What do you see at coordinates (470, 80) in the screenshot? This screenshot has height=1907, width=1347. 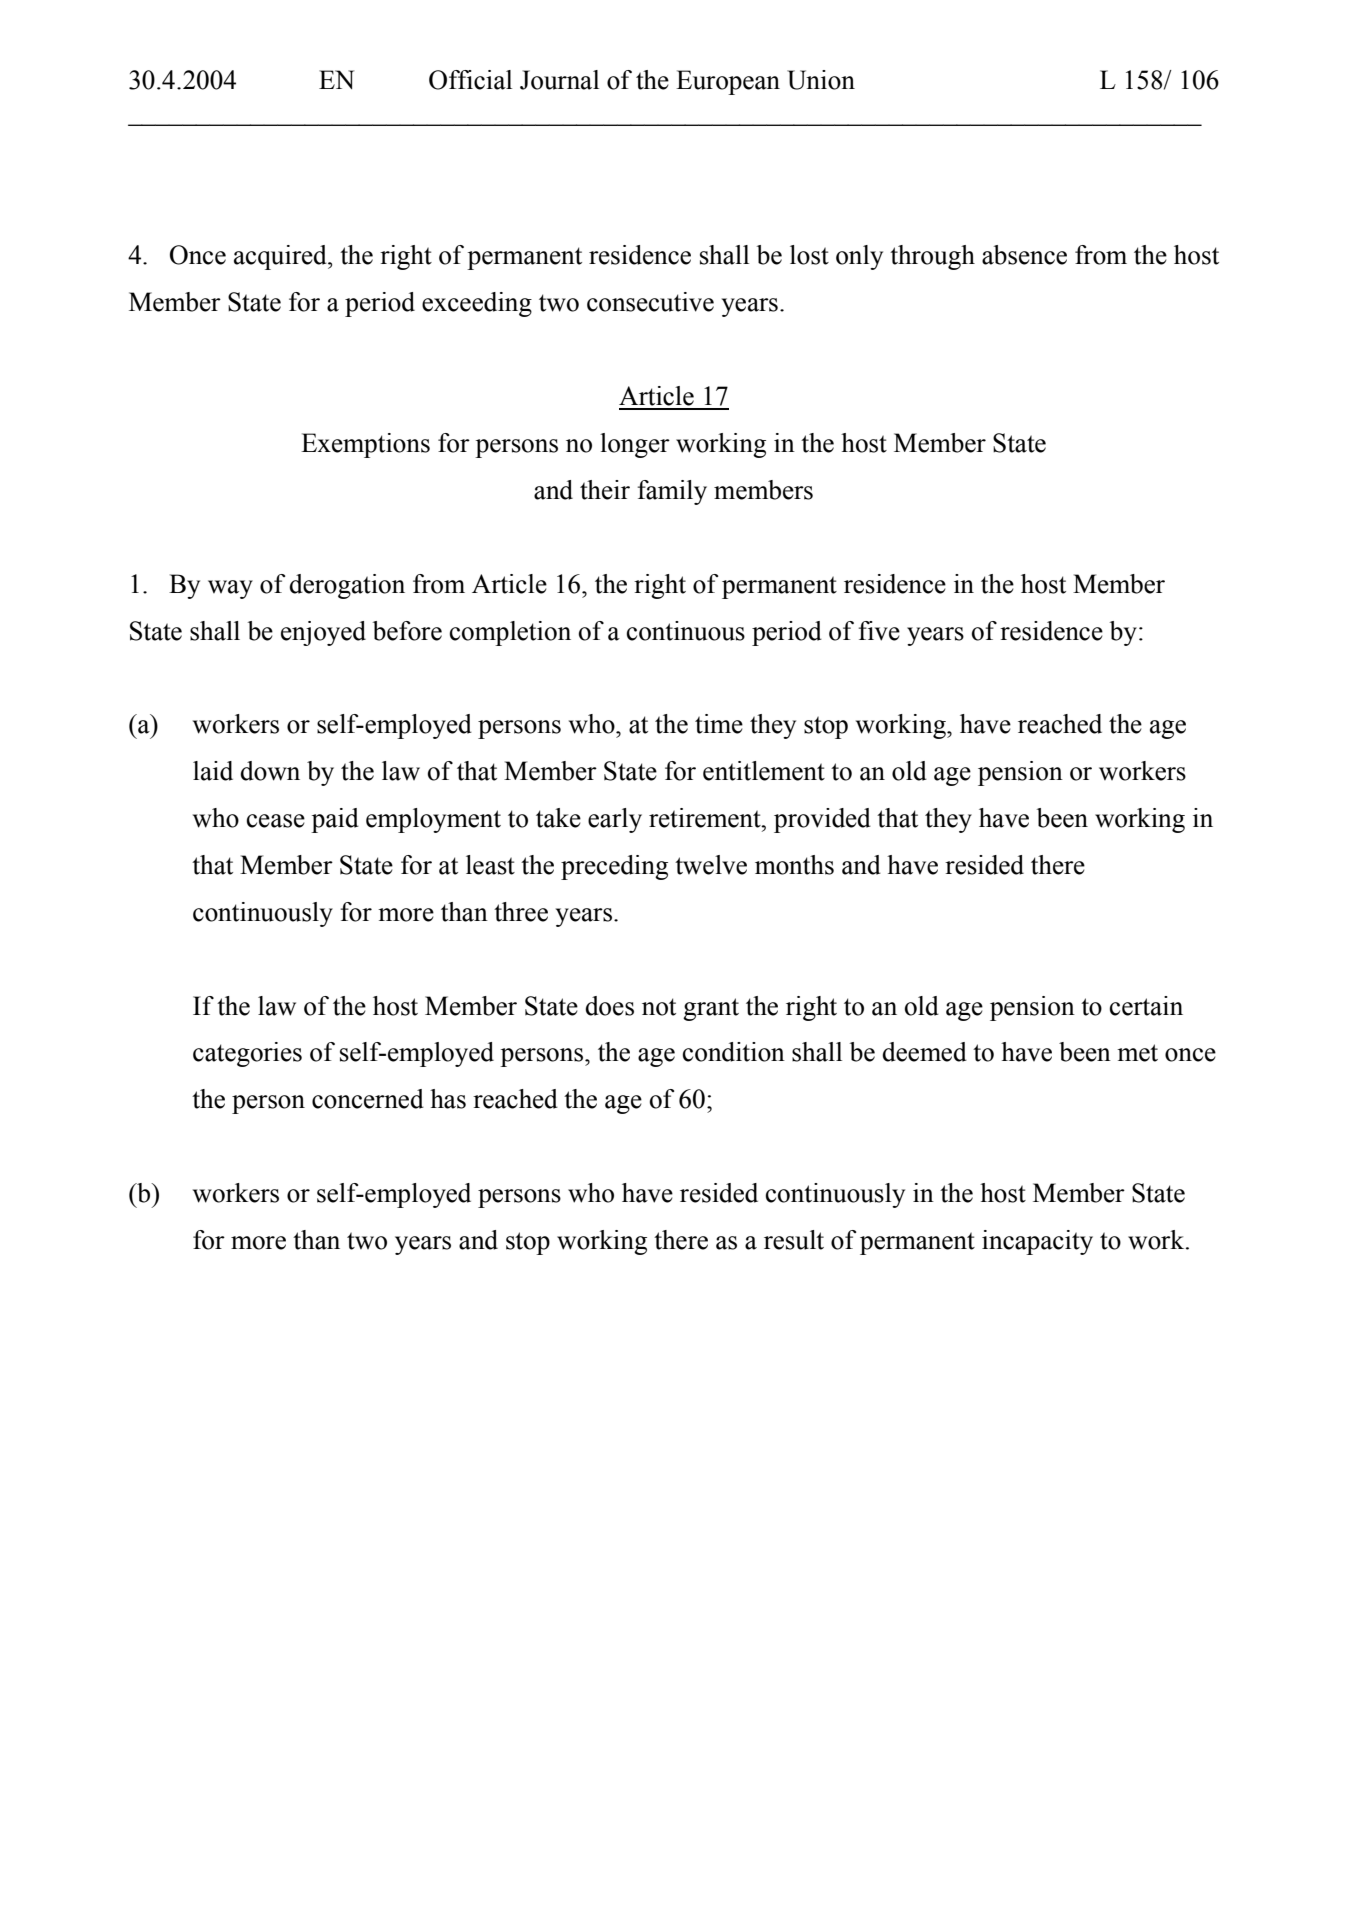 I see `Official` at bounding box center [470, 80].
